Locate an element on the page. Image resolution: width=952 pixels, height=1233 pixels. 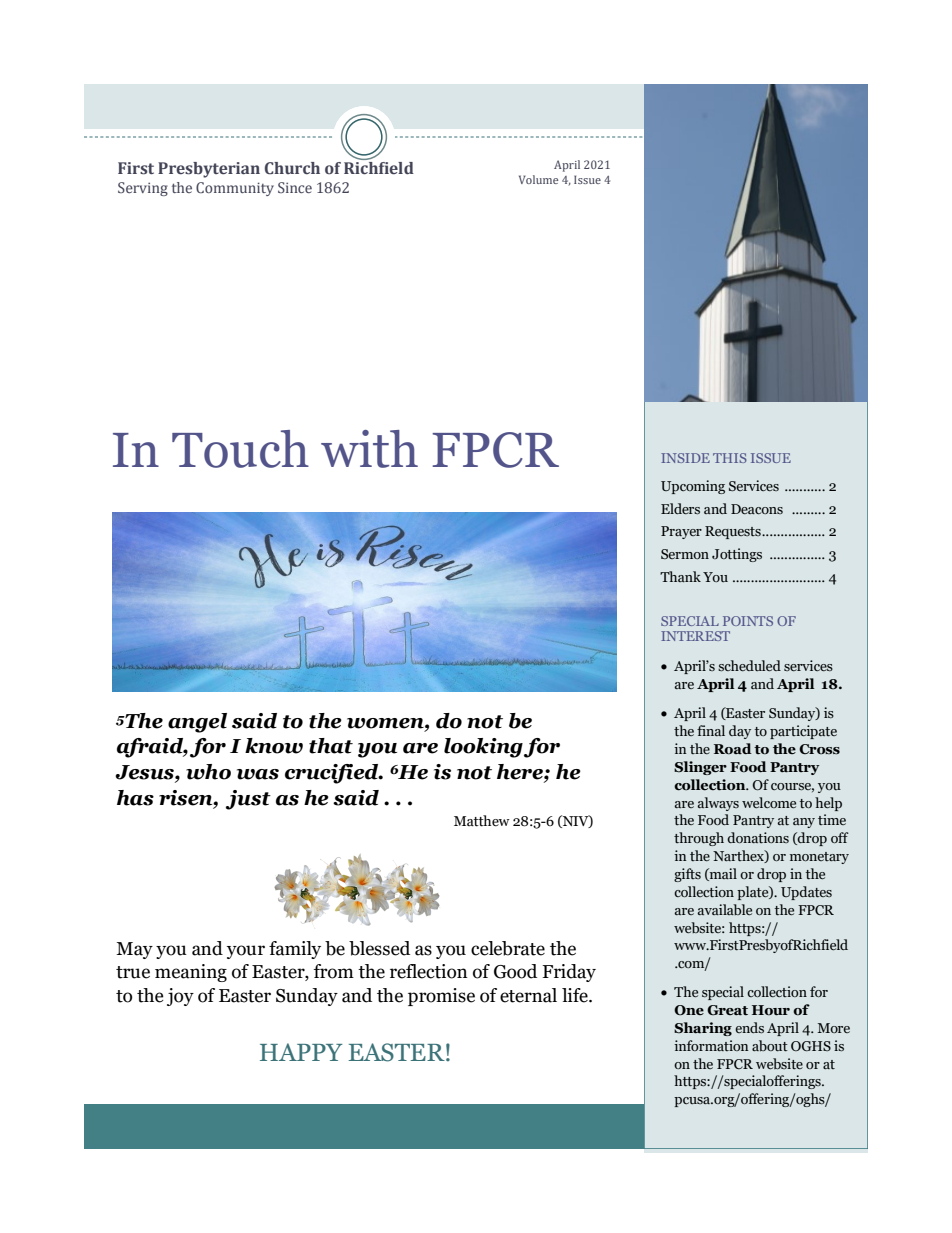
joy is located at coordinates (180, 997).
